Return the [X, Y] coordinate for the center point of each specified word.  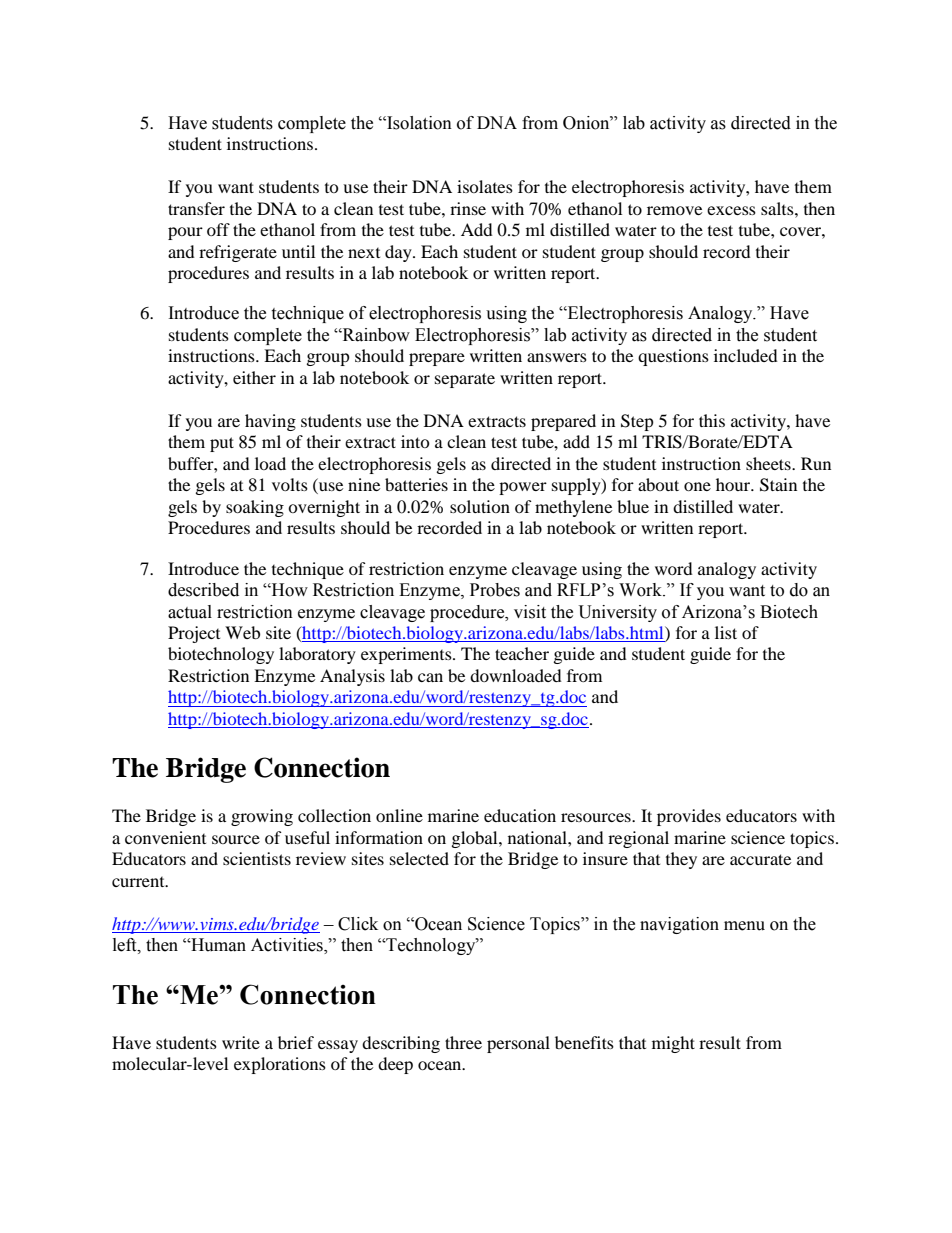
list [726, 632]
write [241, 1042]
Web [242, 632]
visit [530, 612]
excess [731, 210]
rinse [468, 208]
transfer [196, 208]
